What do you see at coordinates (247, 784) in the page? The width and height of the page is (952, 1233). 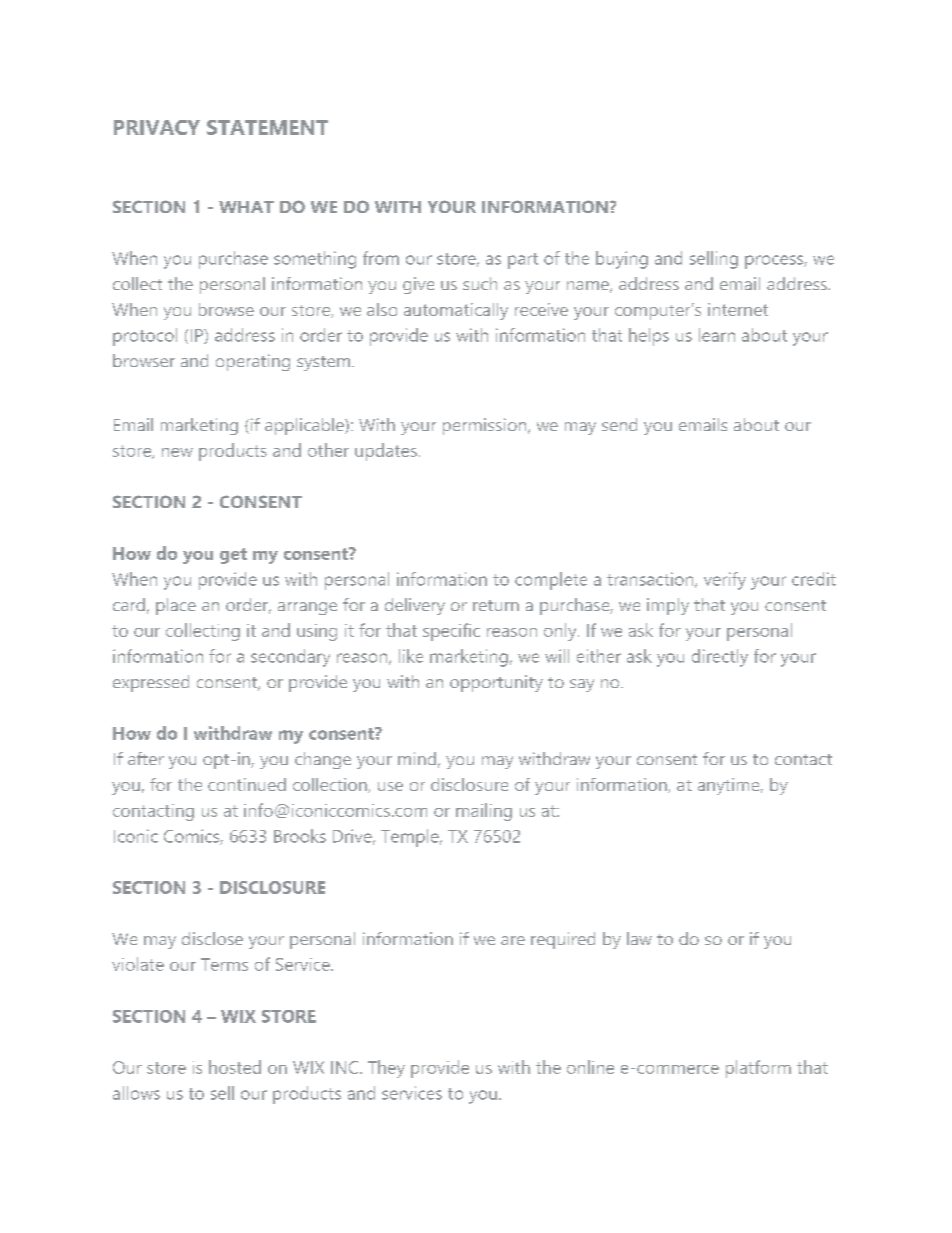 I see `continued` at bounding box center [247, 784].
